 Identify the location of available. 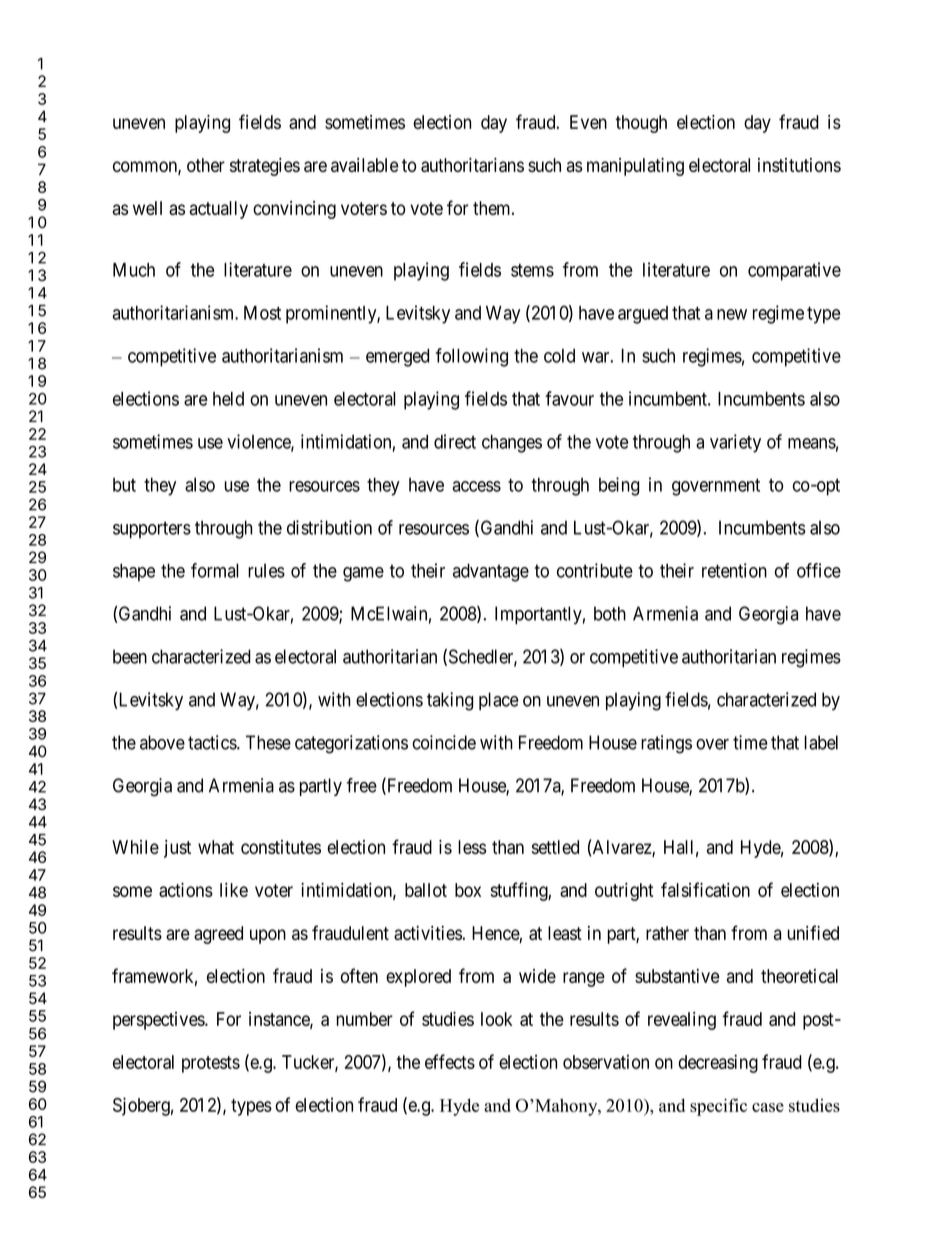
(365, 165).
